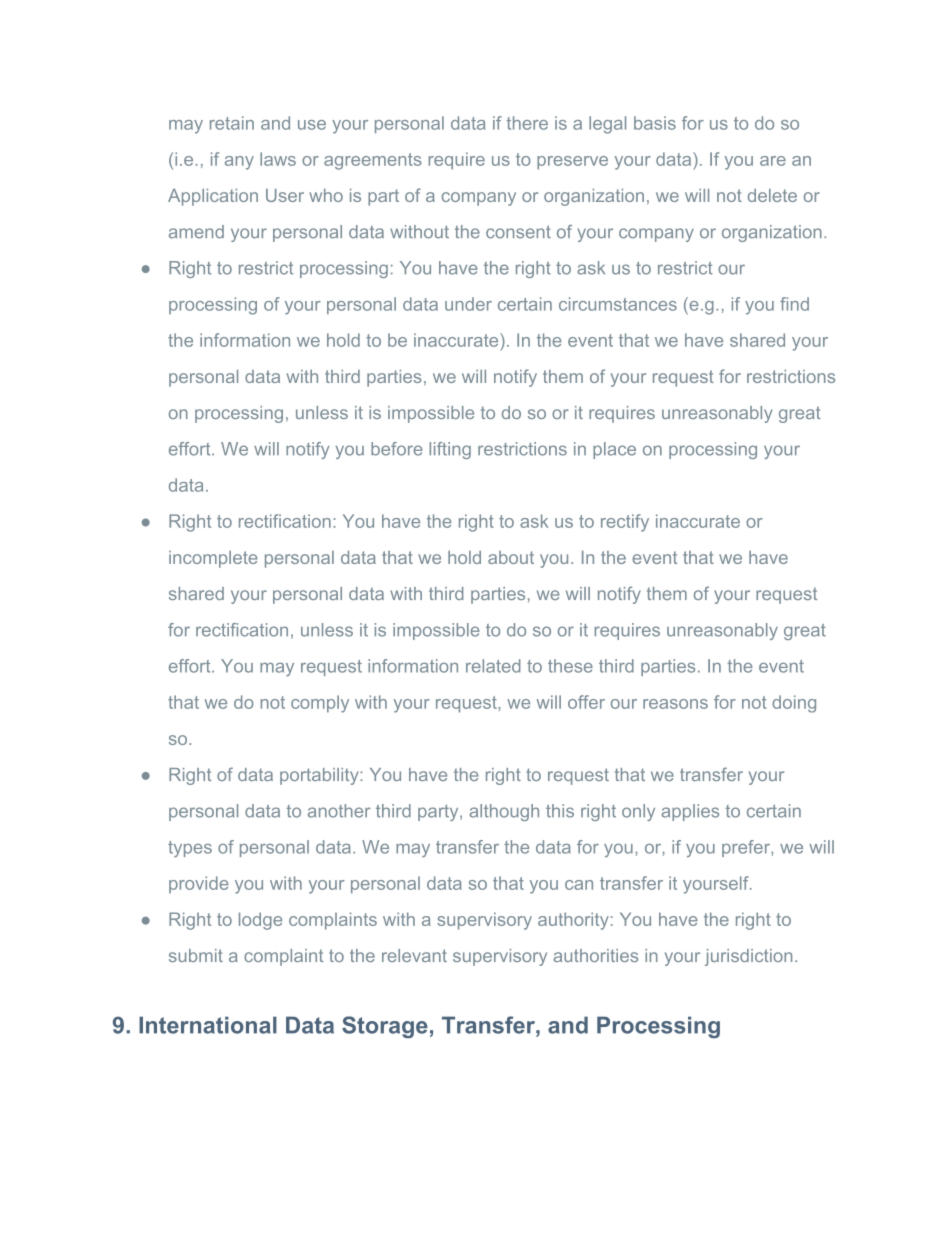  I want to click on related, so click(493, 666).
